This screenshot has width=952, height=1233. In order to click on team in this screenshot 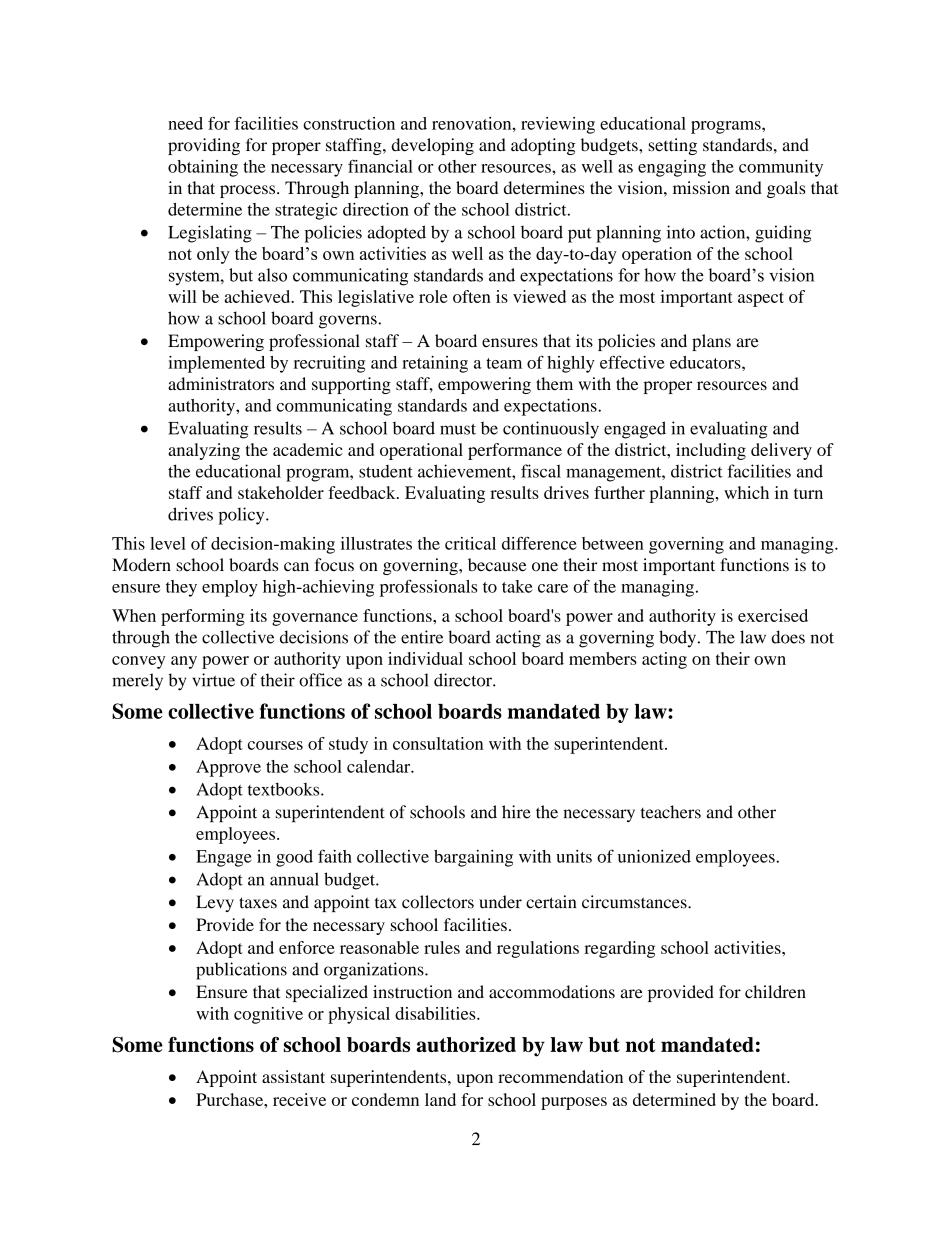, I will do `click(504, 363)`.
